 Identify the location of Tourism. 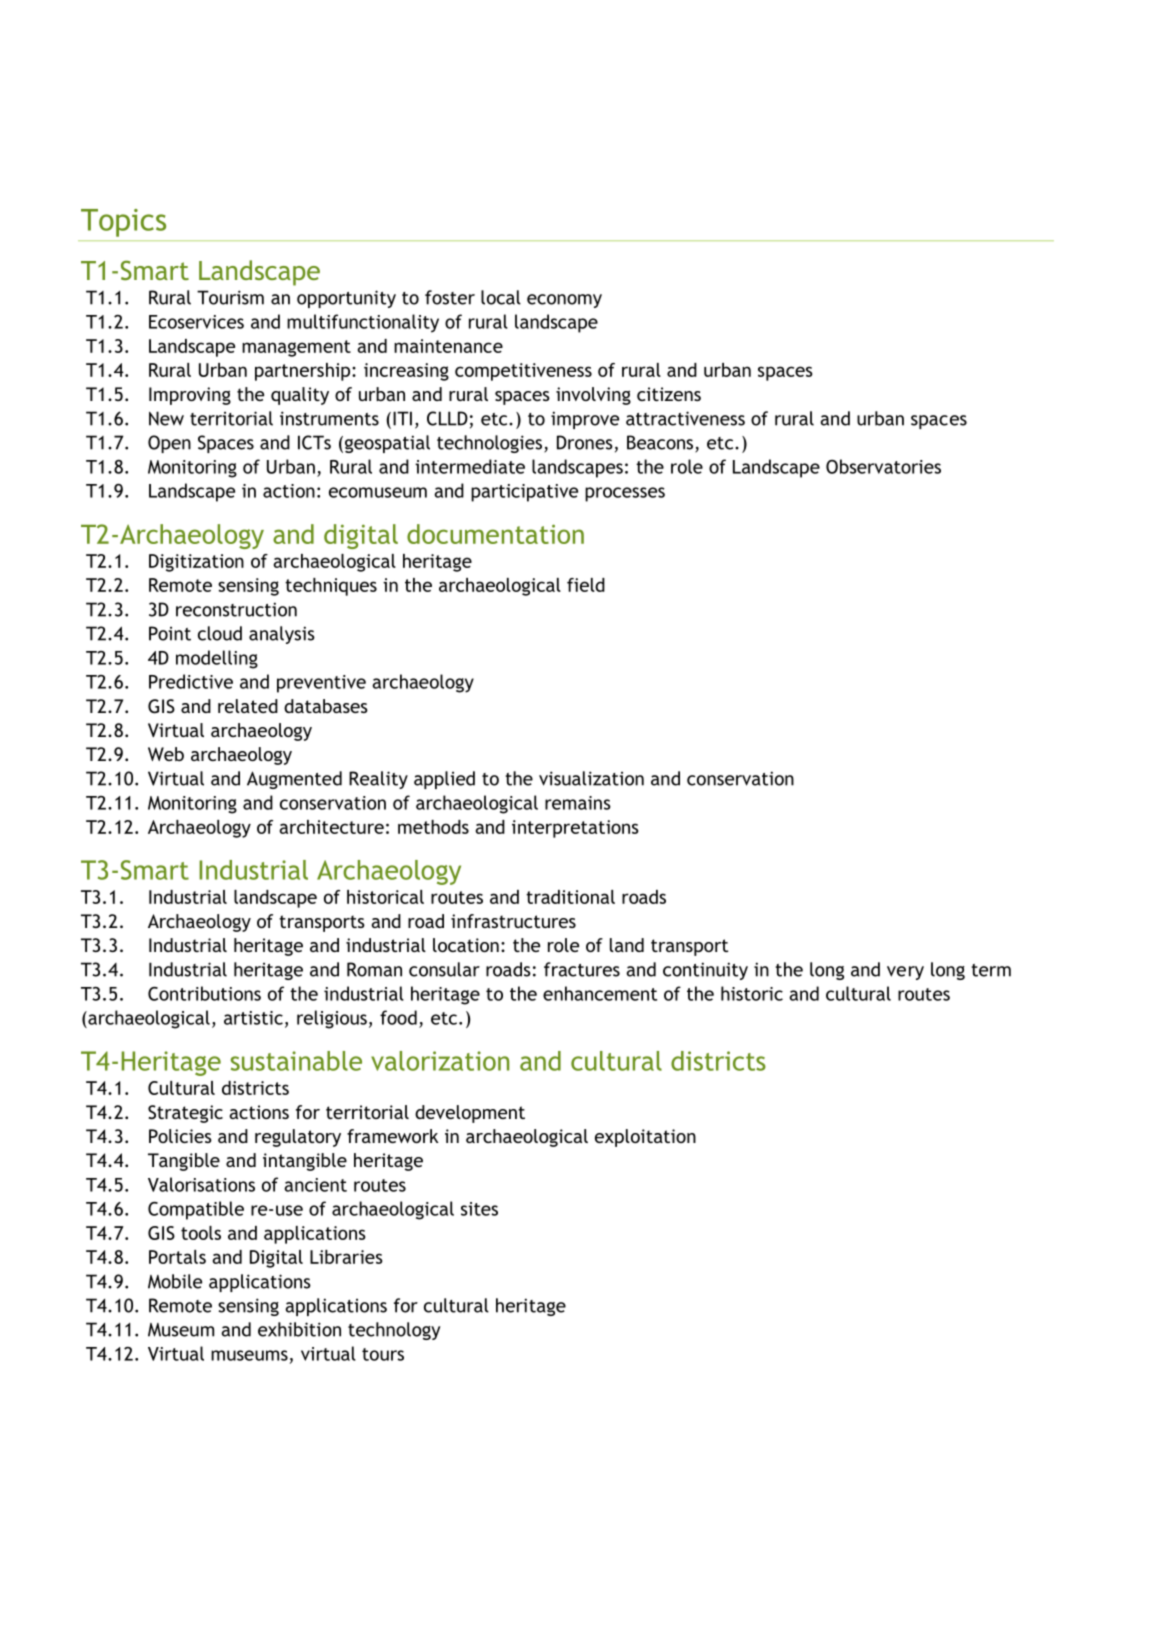
(230, 297).
